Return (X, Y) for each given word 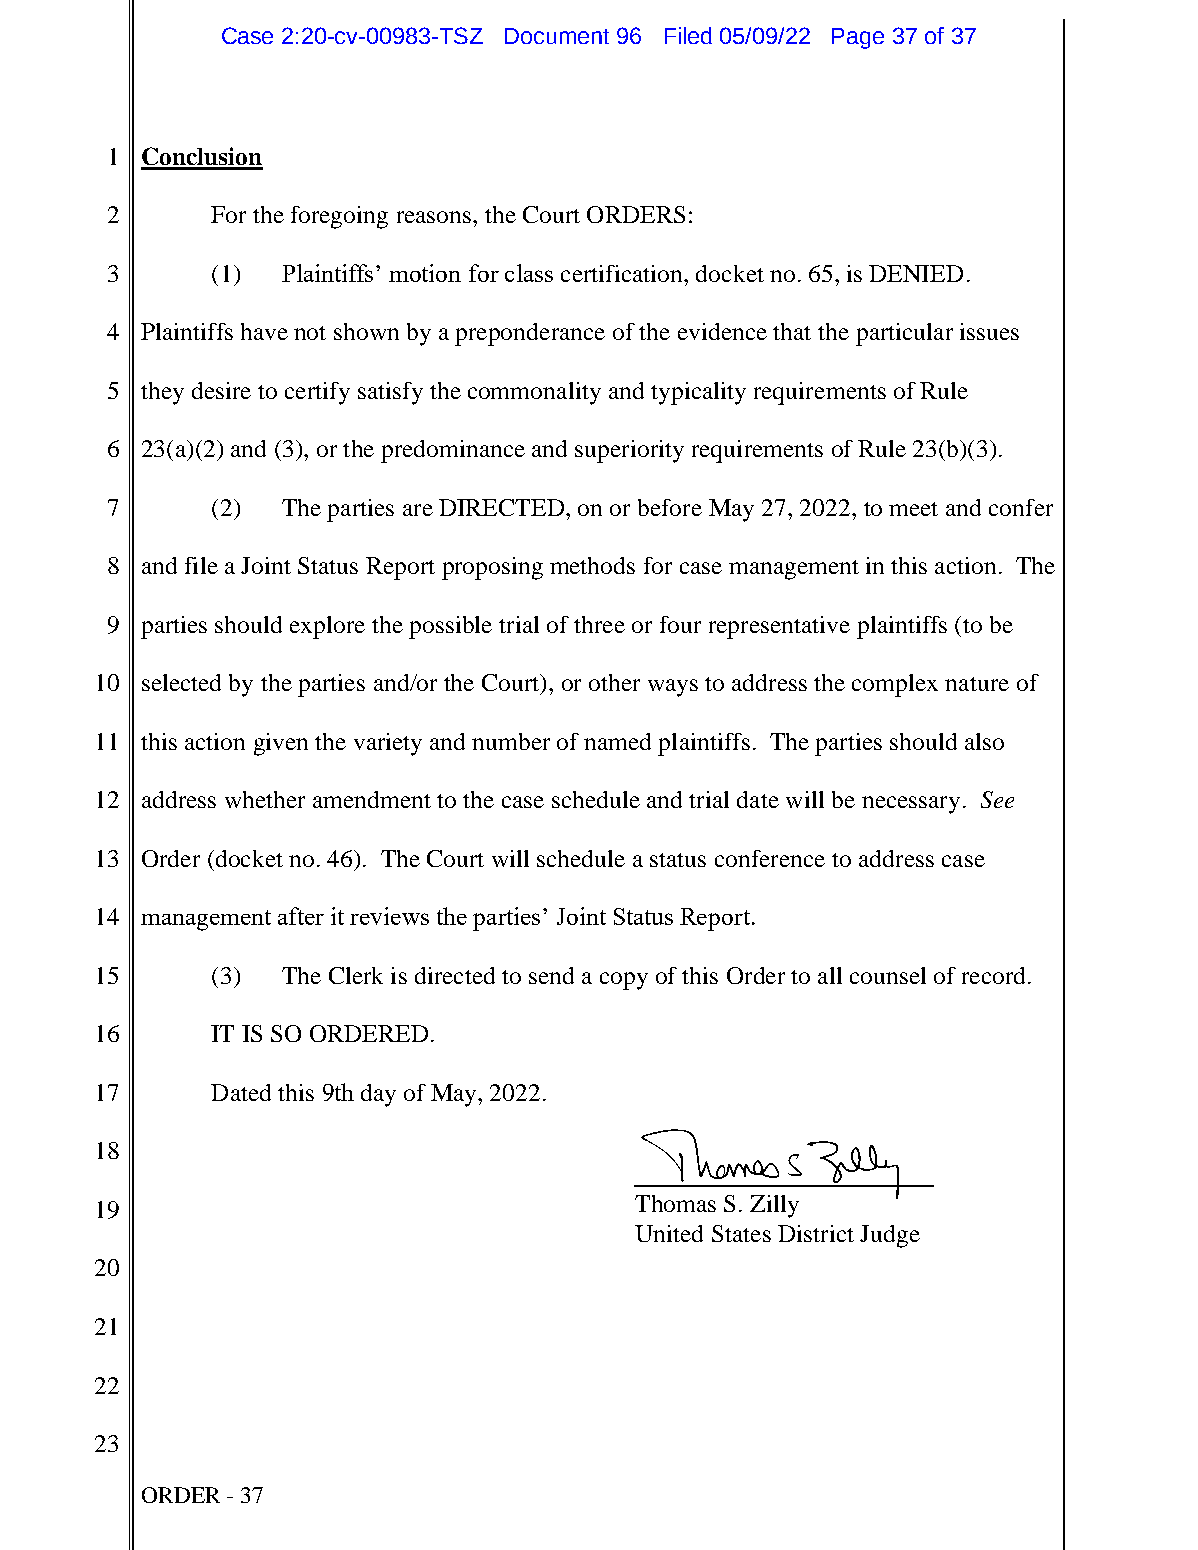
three (599, 624)
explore (327, 627)
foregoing (339, 217)
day (378, 1095)
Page (858, 38)
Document (557, 36)
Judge (890, 1236)
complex (895, 685)
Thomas (675, 1203)
